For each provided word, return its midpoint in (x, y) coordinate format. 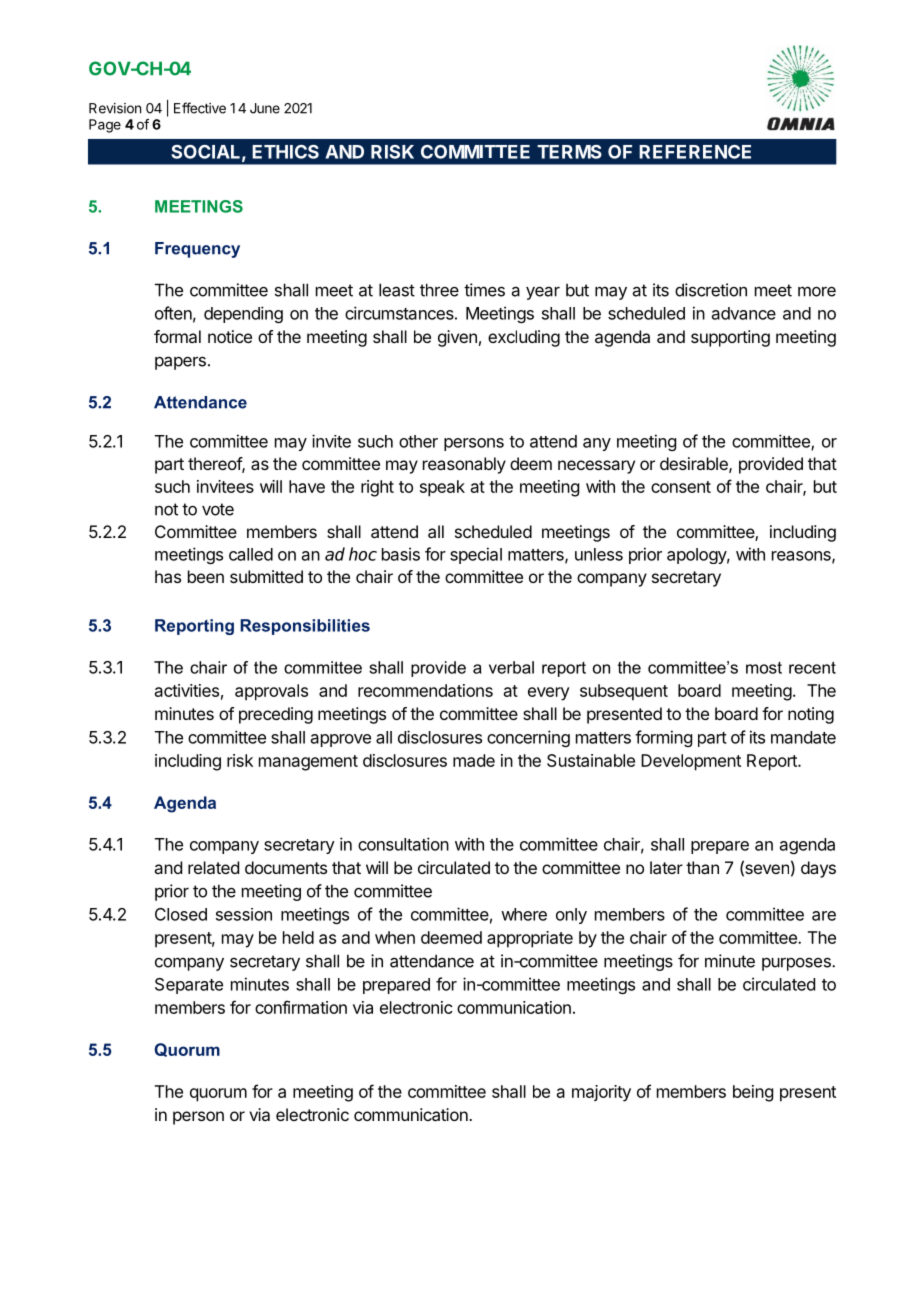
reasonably (464, 465)
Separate (189, 986)
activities (187, 690)
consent (681, 487)
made (474, 760)
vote (218, 509)
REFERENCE (695, 152)
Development (691, 762)
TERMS (569, 152)
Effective (200, 108)
